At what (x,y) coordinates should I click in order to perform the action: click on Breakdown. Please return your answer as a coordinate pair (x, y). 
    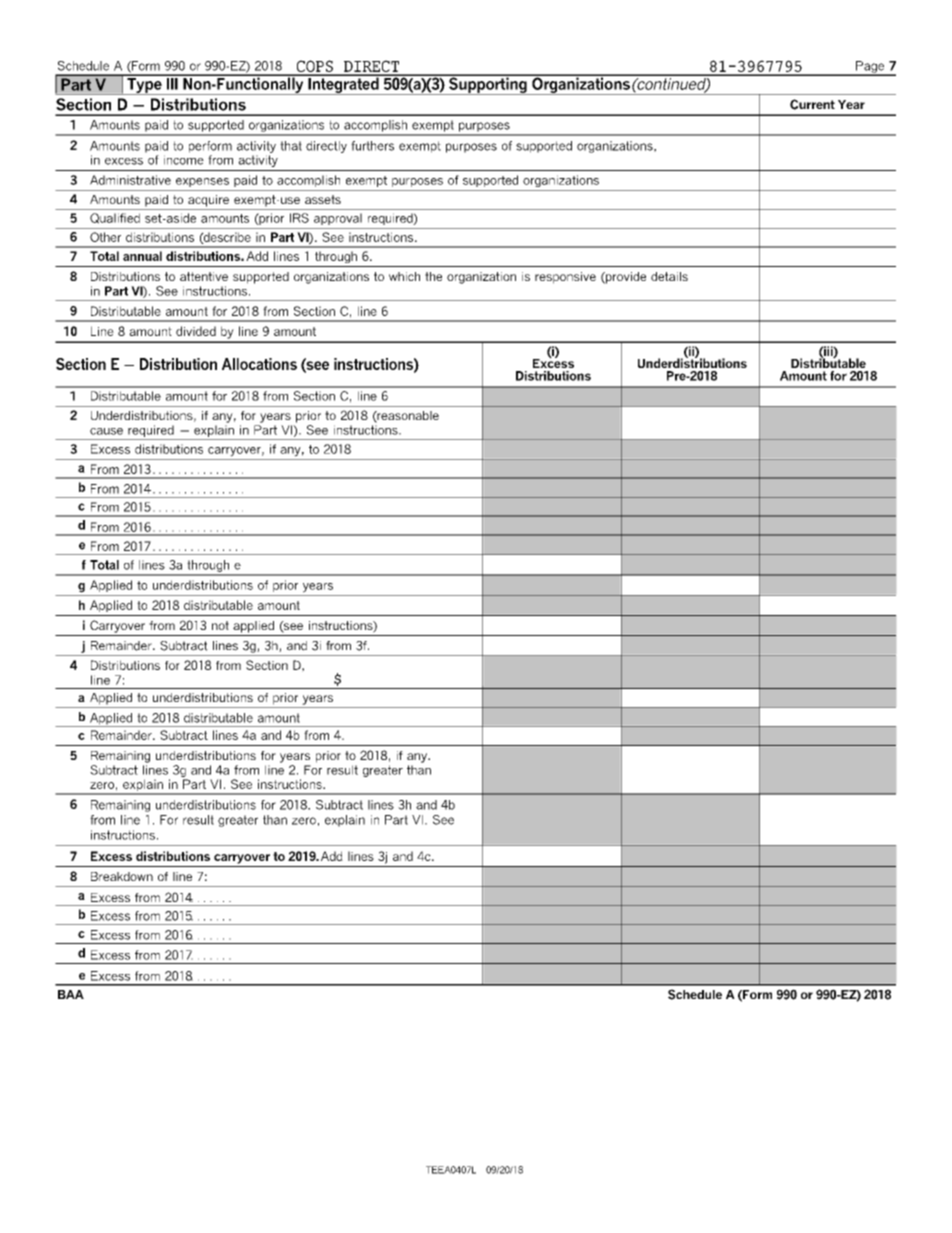
    Looking at the image, I should click on (122, 876).
